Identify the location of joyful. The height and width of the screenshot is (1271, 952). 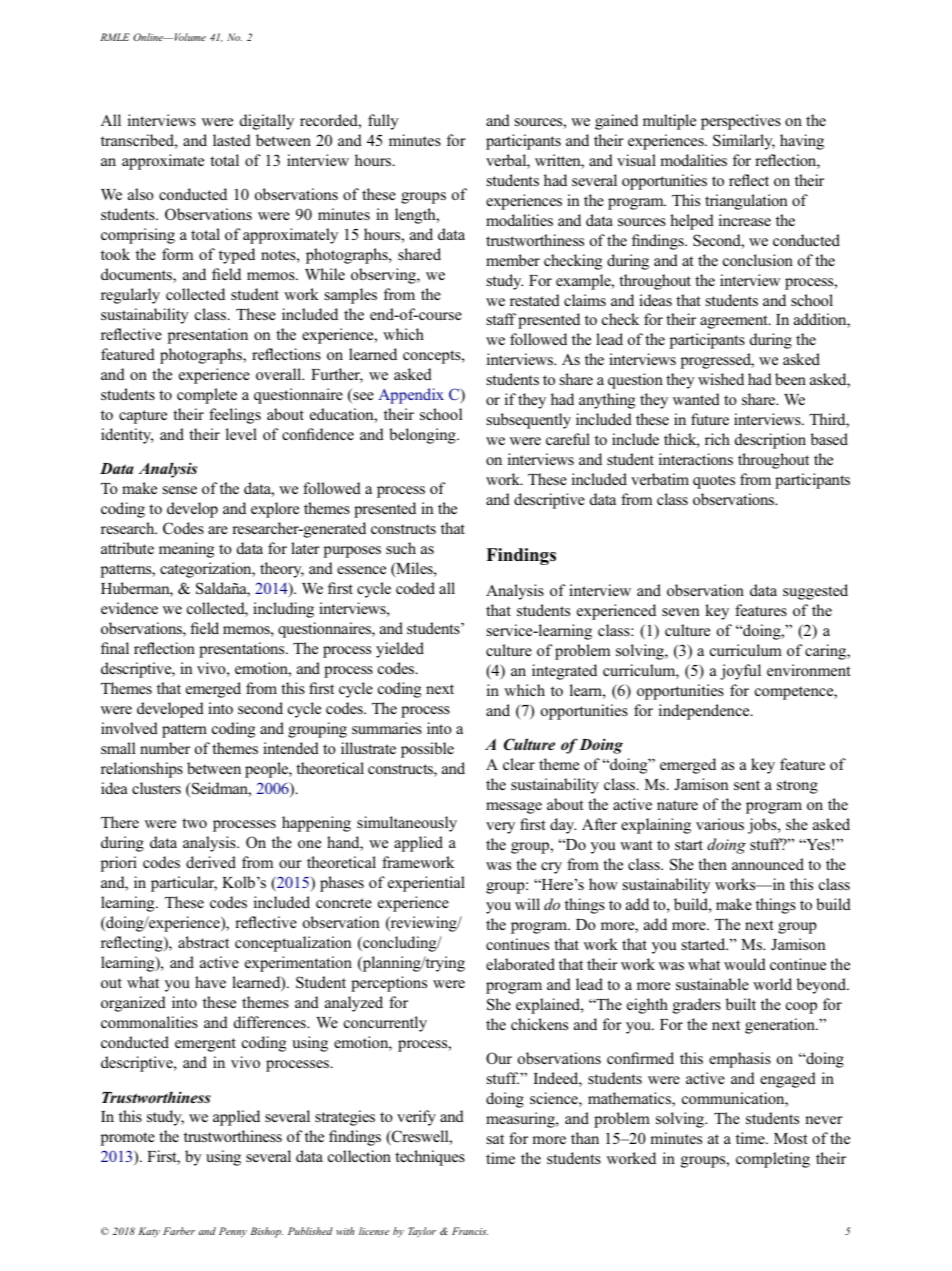
(740, 672).
